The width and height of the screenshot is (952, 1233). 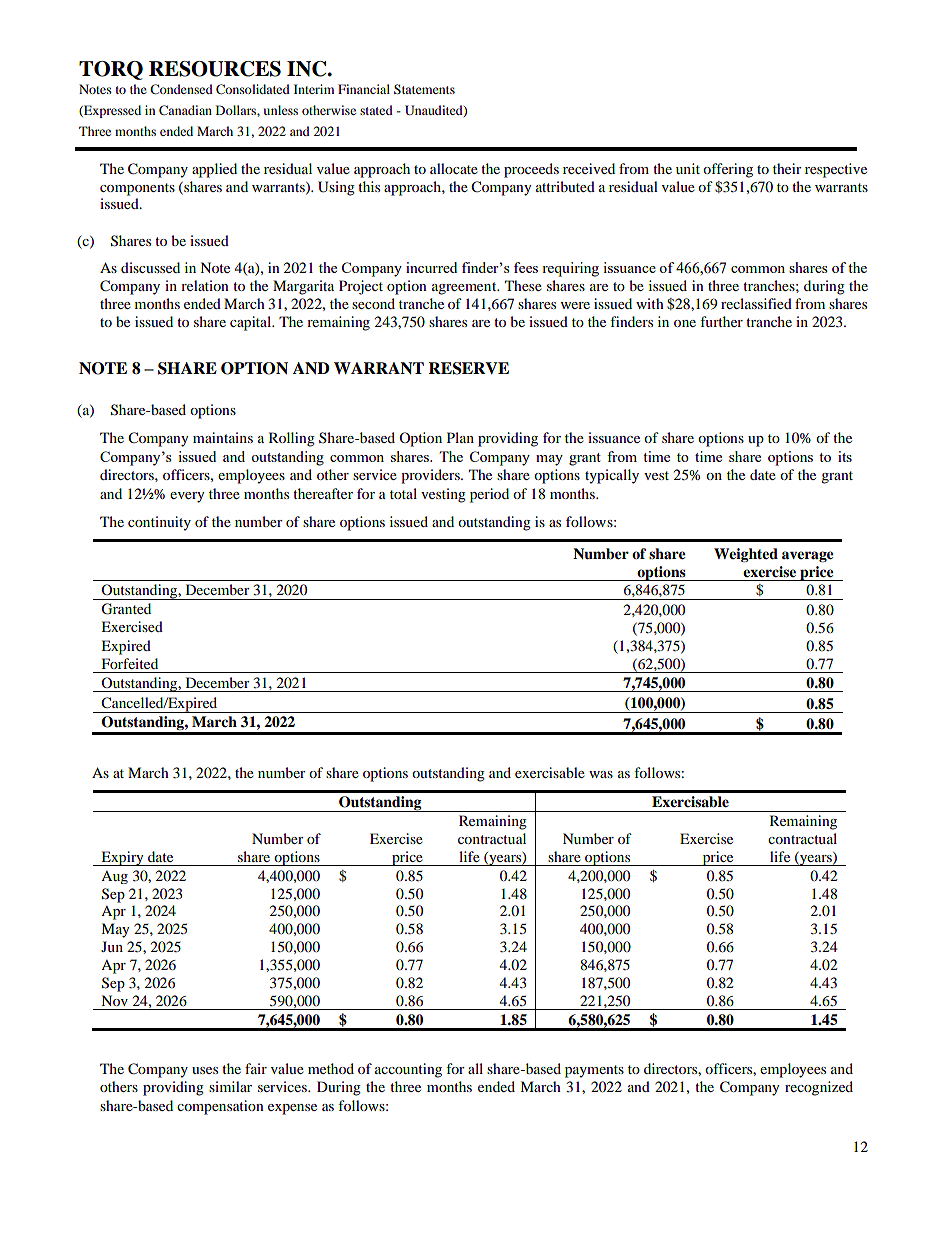 What do you see at coordinates (185, 110) in the screenshot?
I see `Canadian` at bounding box center [185, 110].
